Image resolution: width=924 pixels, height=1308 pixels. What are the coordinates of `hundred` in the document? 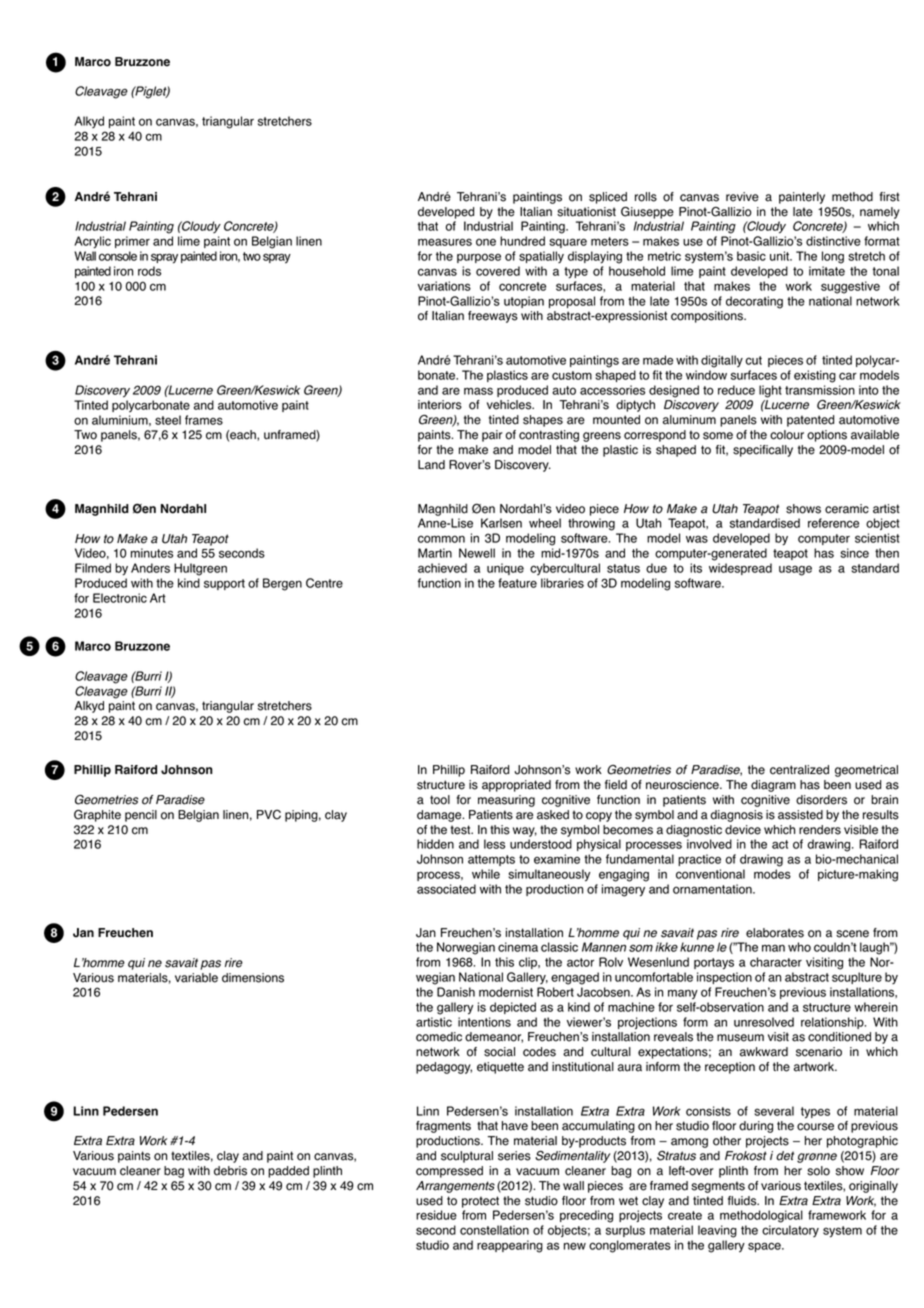 It's located at (522, 241).
